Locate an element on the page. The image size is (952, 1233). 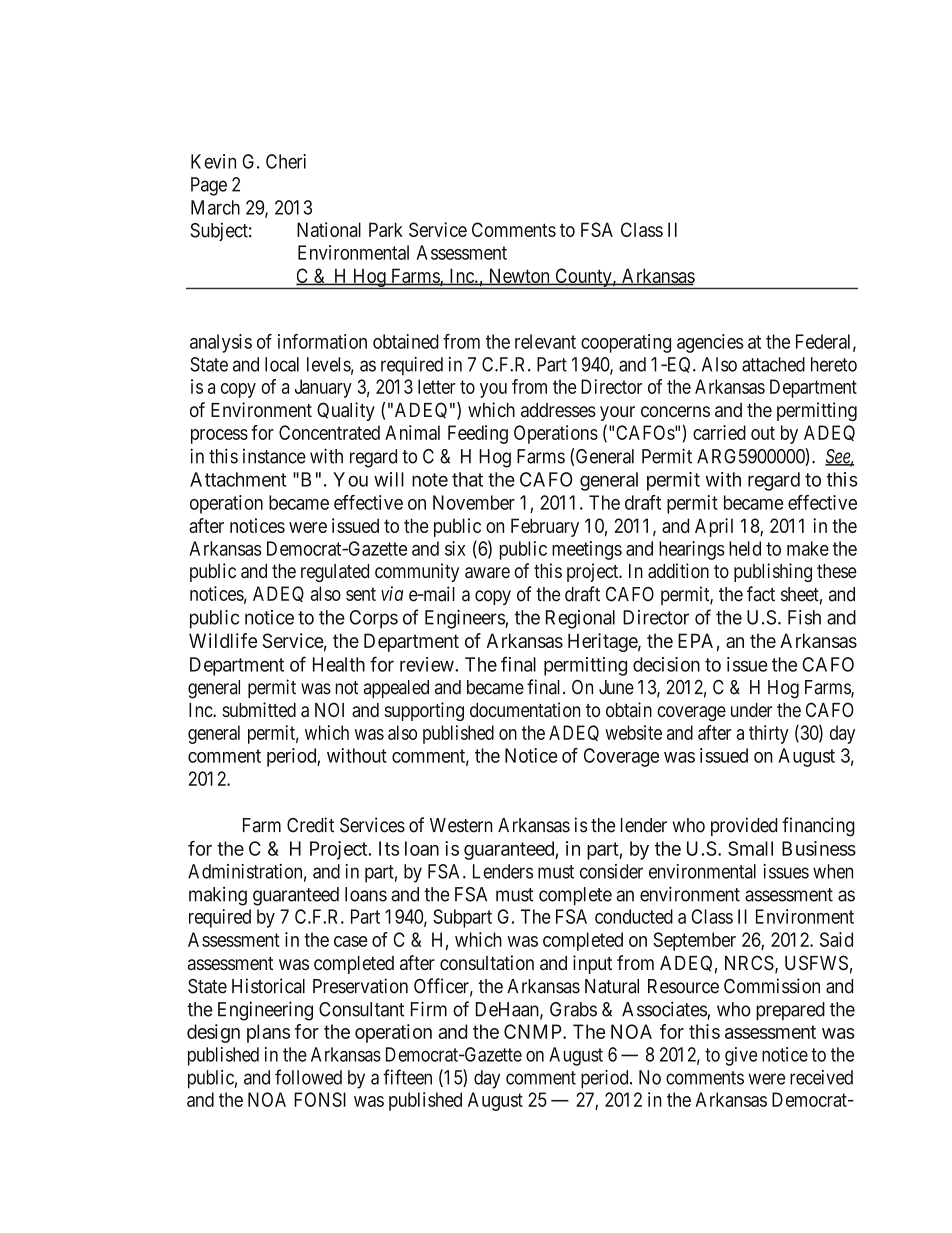
Cheri is located at coordinates (286, 161).
